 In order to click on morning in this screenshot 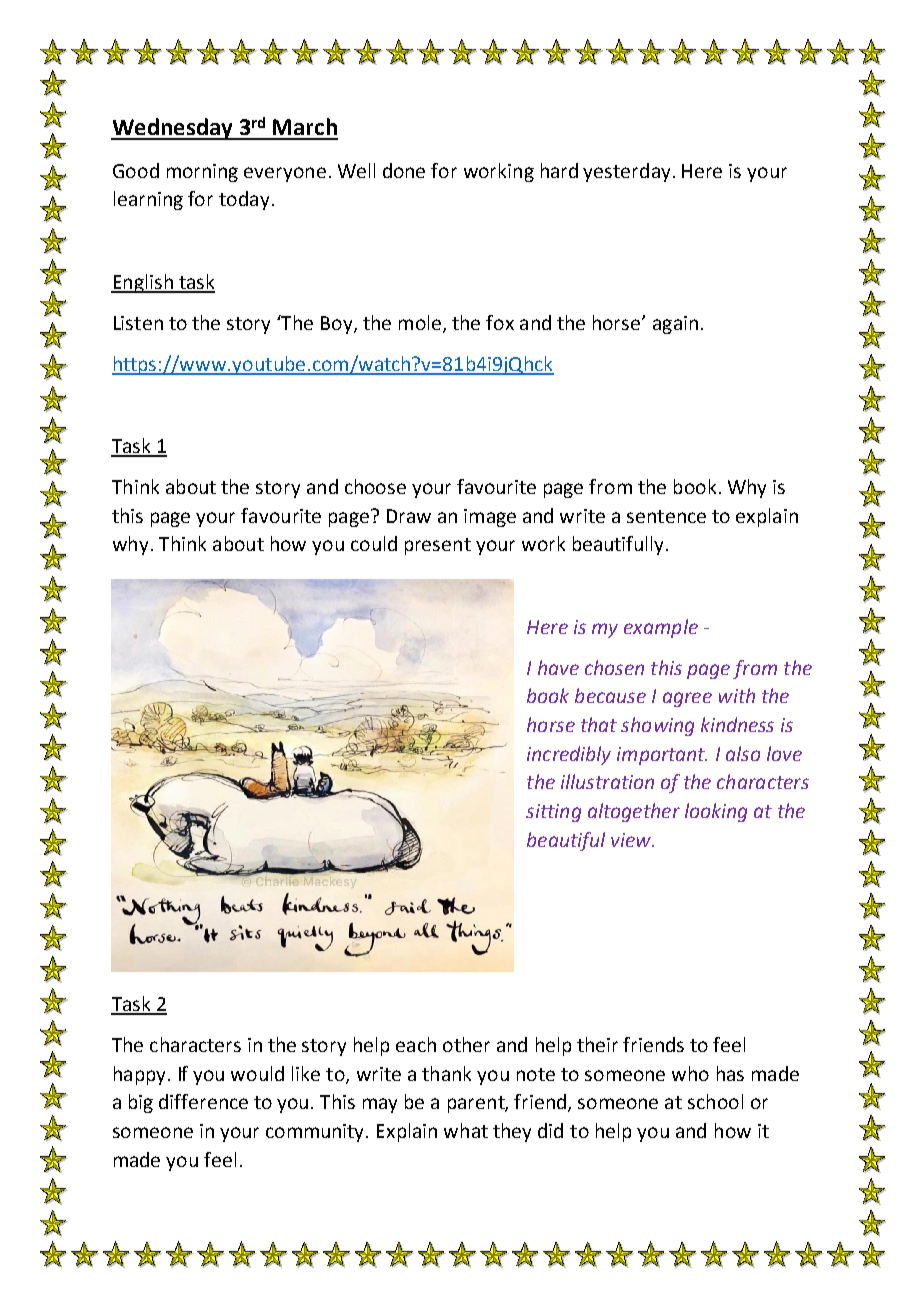, I will do `click(202, 173)`.
